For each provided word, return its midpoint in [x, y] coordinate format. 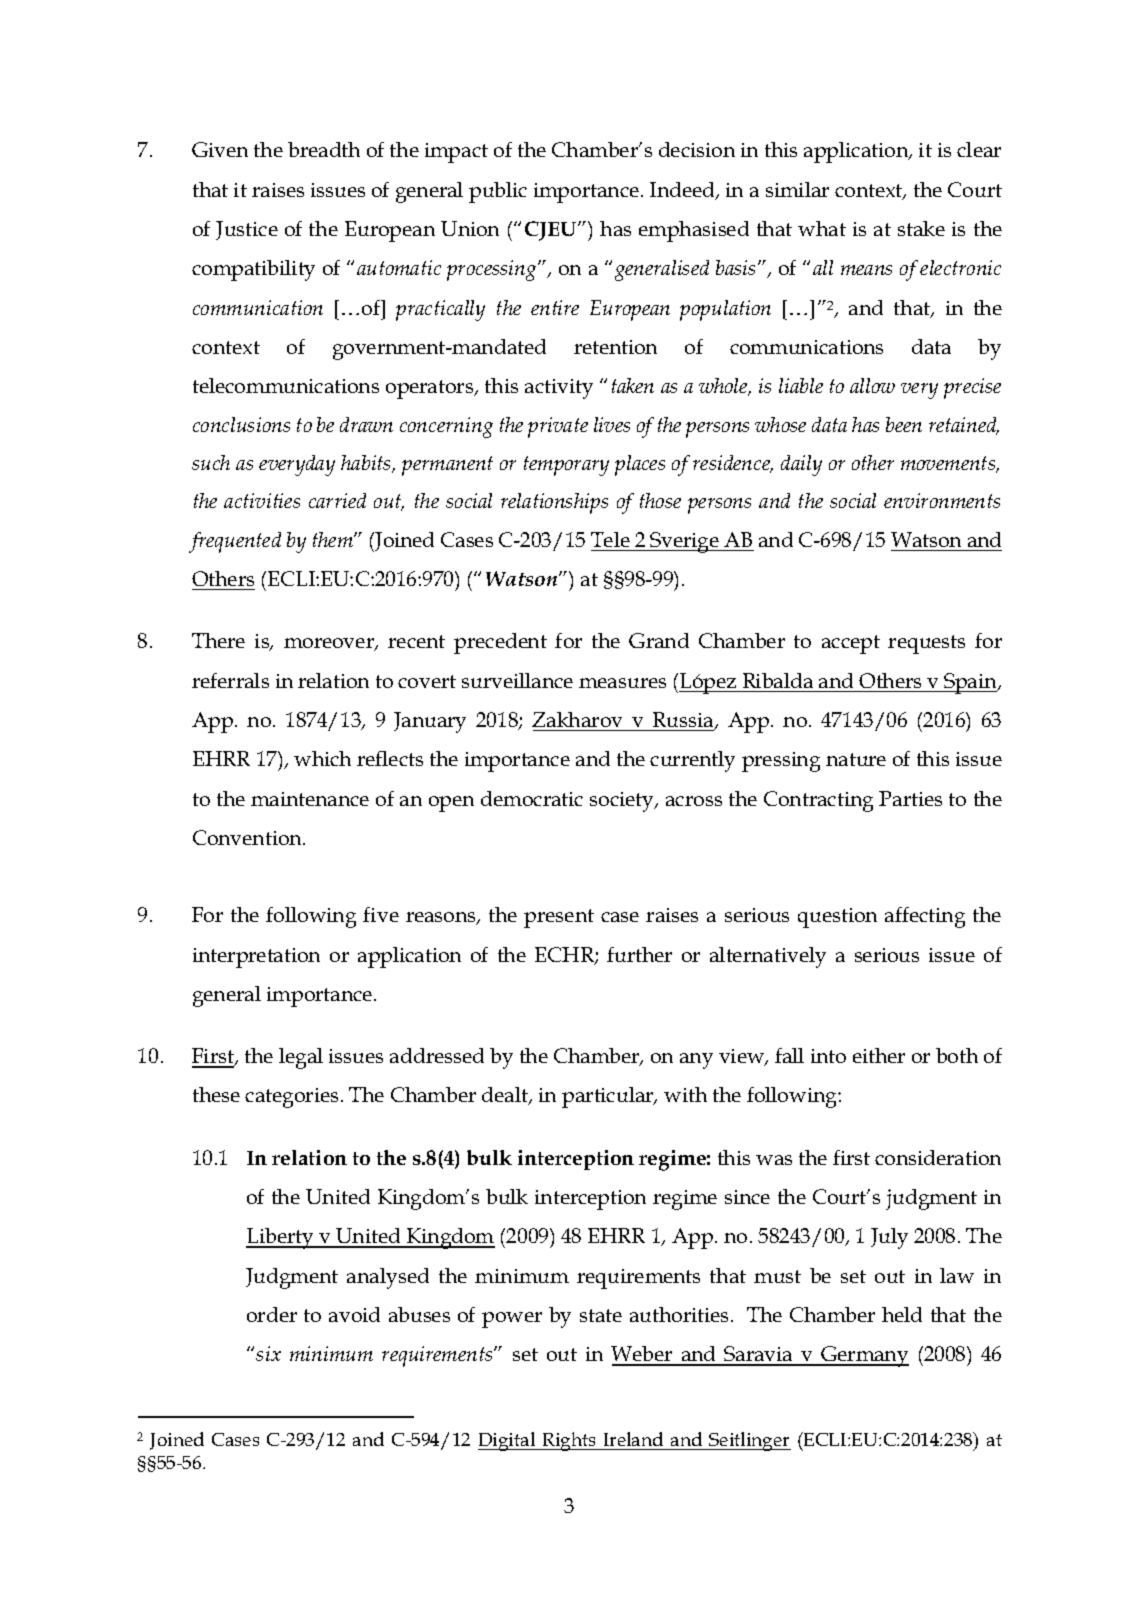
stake [921, 228]
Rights [569, 1441]
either [879, 1055]
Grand [659, 640]
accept [851, 644]
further [639, 954]
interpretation [256, 958]
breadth [324, 149]
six [268, 1353]
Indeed [683, 191]
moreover [330, 644]
